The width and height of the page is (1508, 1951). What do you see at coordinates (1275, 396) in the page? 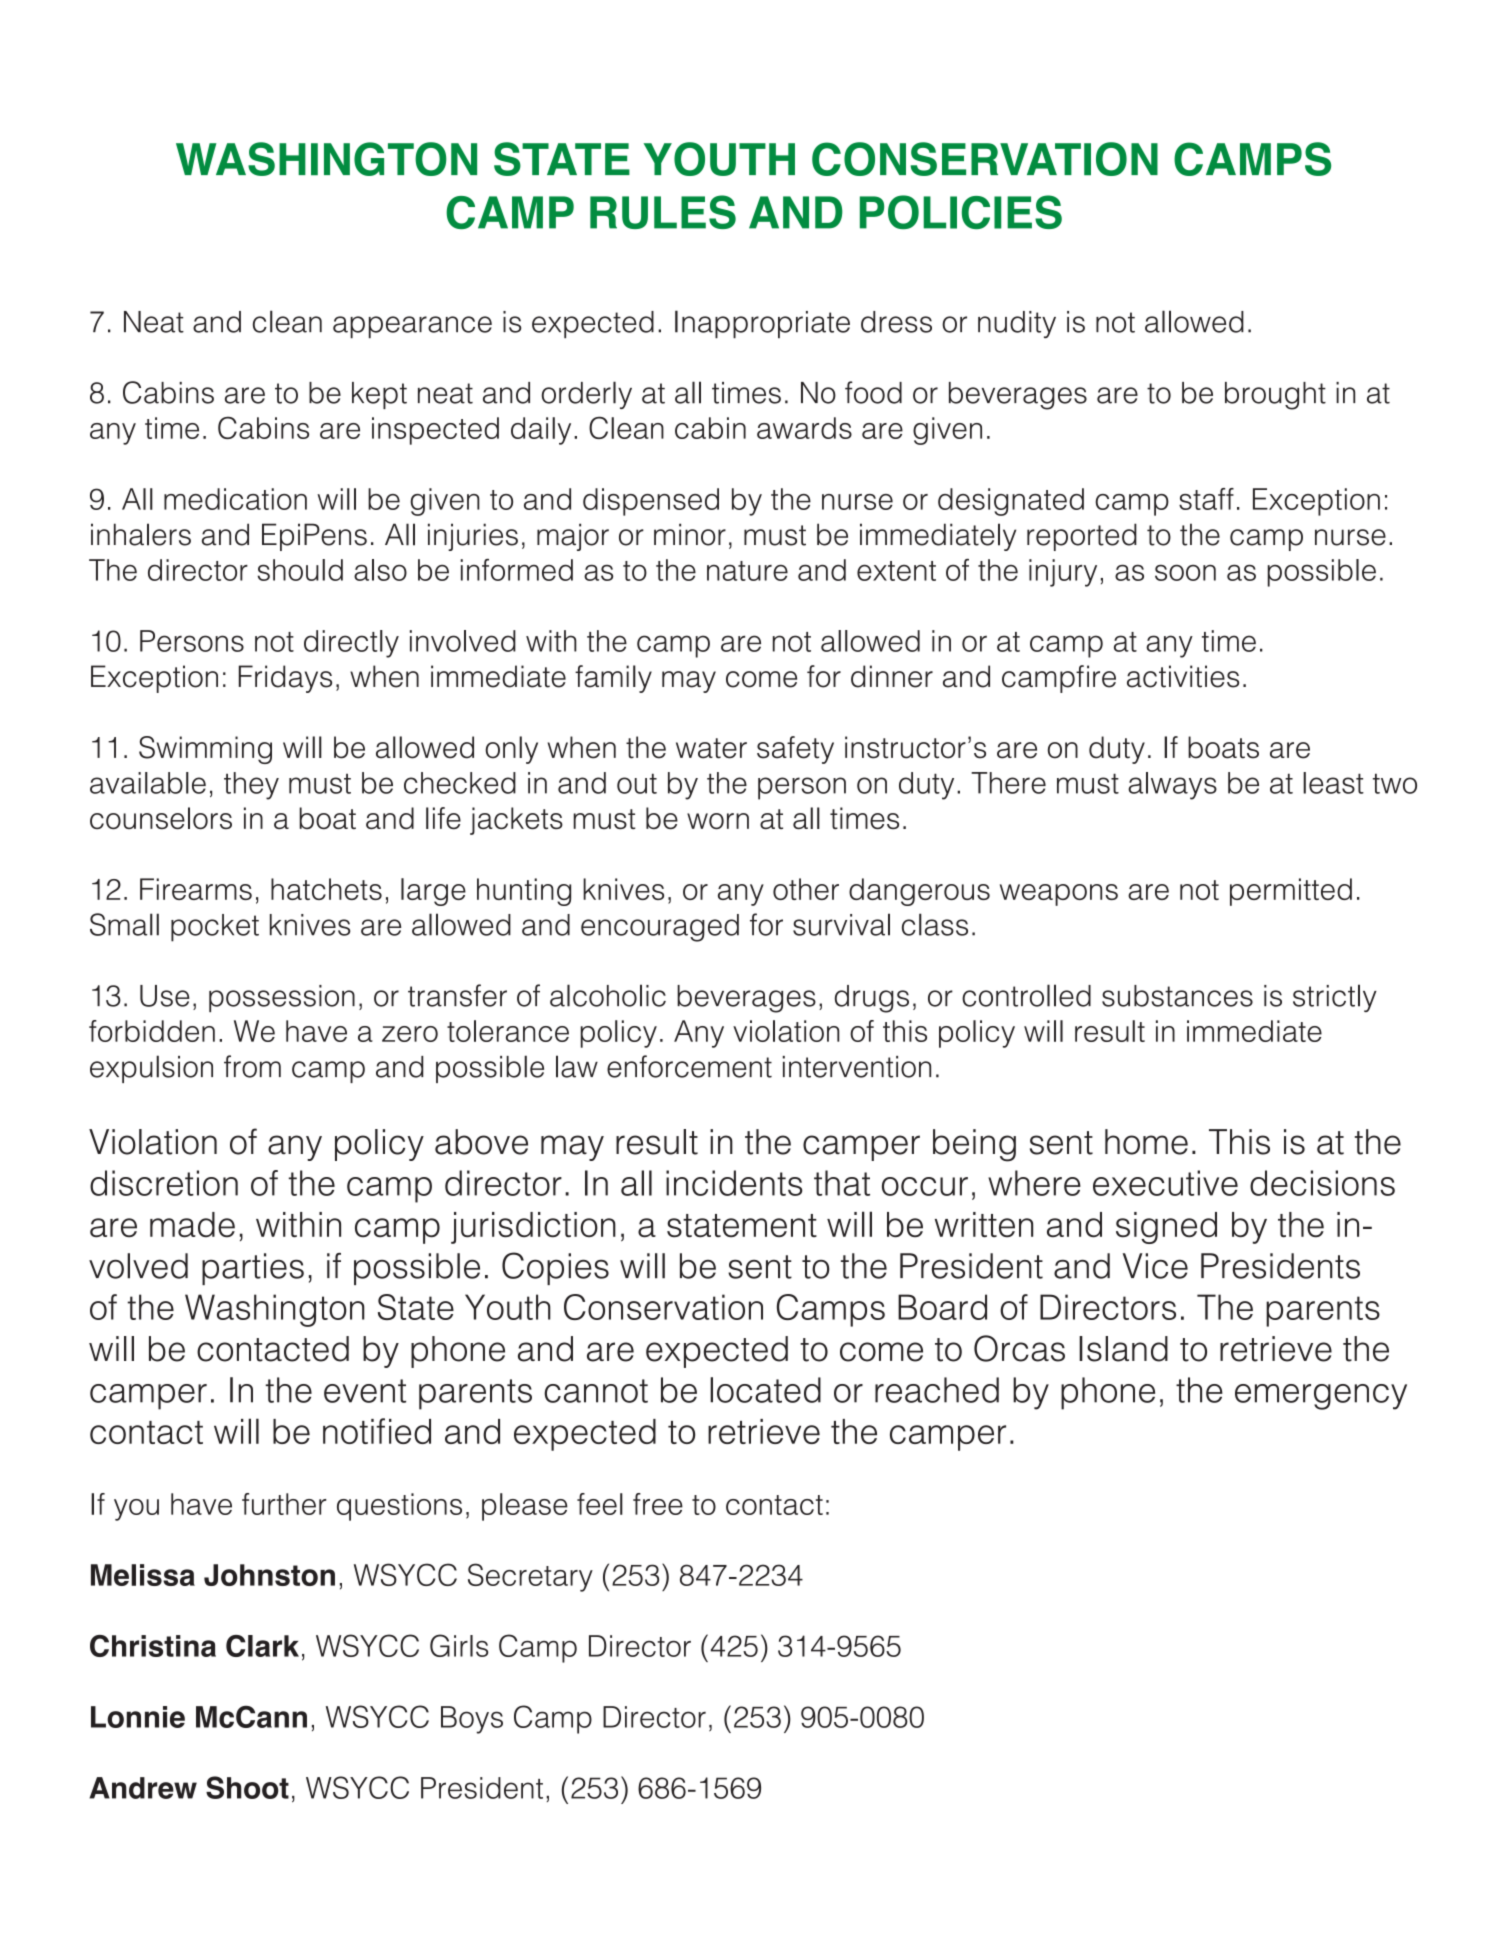
I see `brought` at bounding box center [1275, 396].
